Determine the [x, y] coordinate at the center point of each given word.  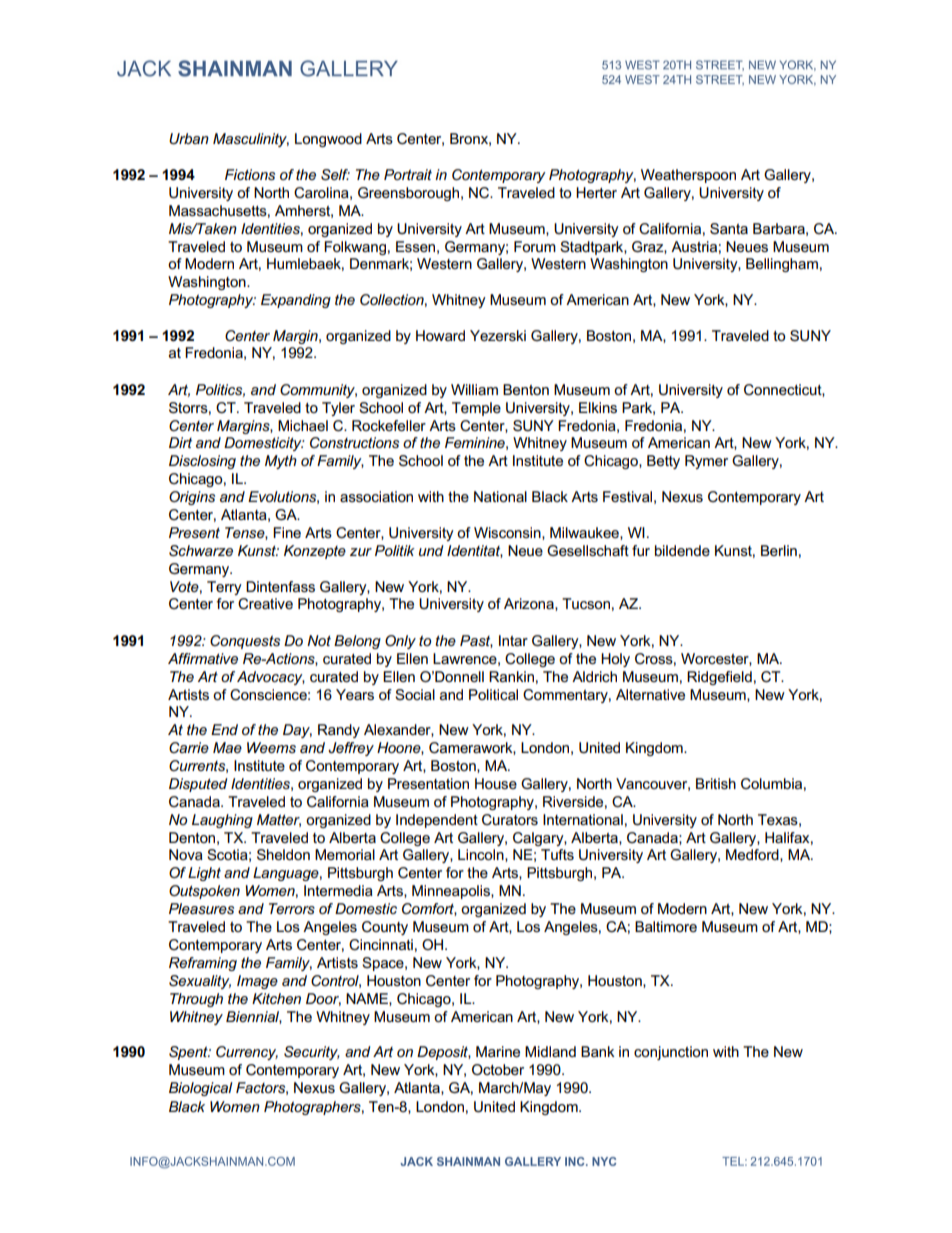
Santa [729, 229]
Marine [498, 1051]
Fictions [250, 174]
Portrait [408, 174]
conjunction [671, 1053]
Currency [247, 1053]
